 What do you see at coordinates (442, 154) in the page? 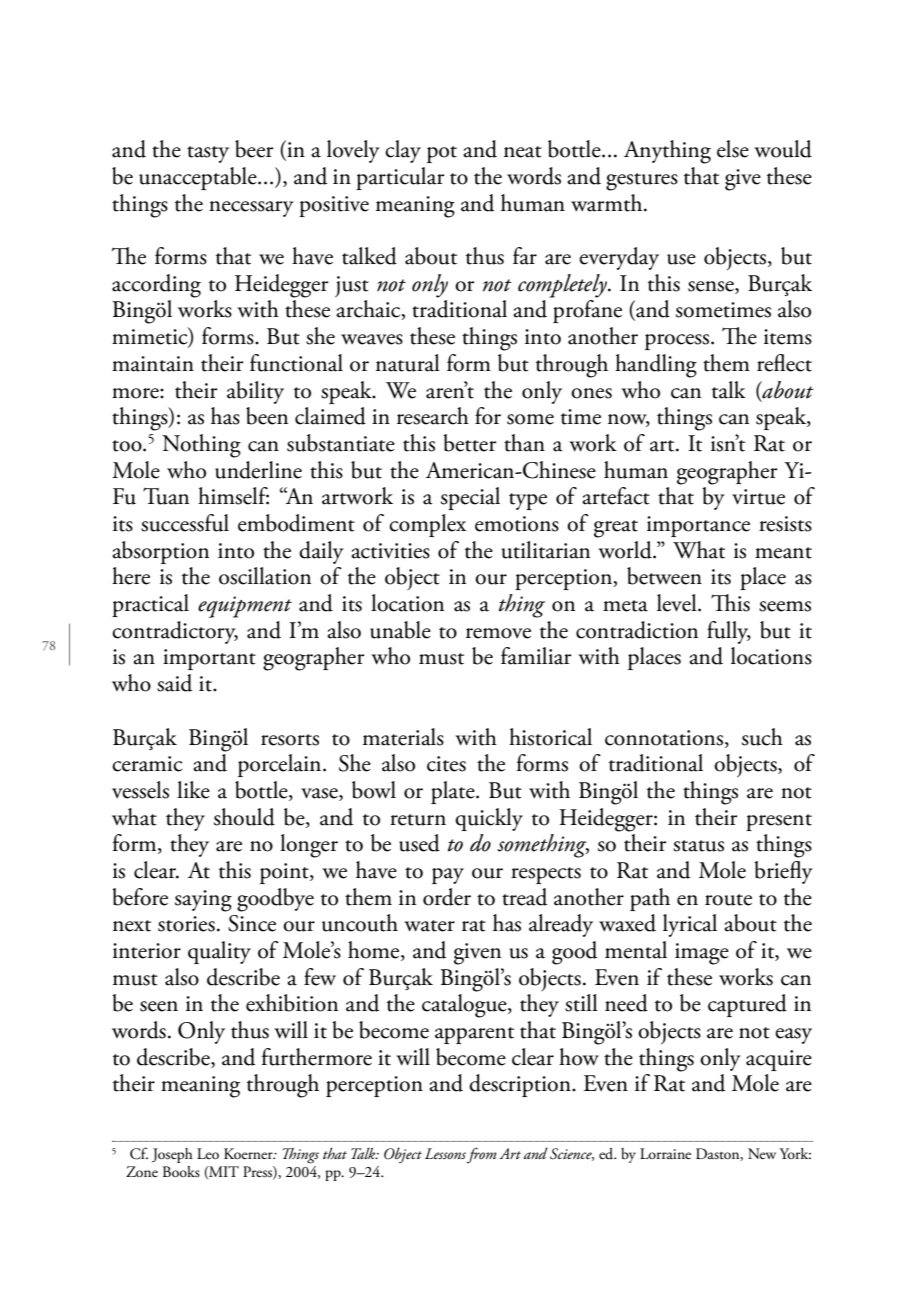
I see `pot` at bounding box center [442, 154].
